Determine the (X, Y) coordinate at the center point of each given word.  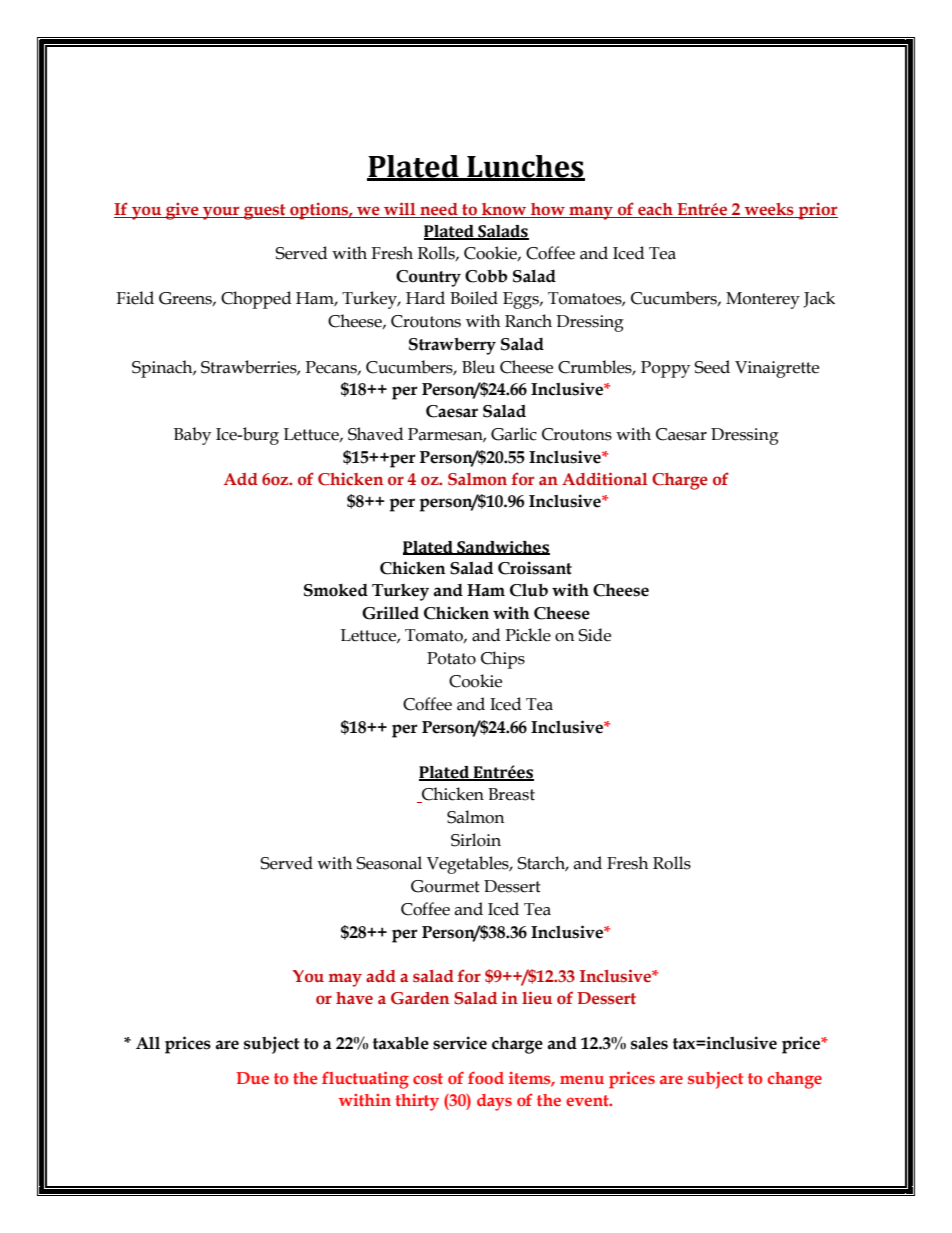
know (504, 209)
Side (594, 635)
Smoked (336, 590)
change (794, 1080)
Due (252, 1078)
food (486, 1077)
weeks (769, 209)
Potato (451, 658)
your (221, 213)
